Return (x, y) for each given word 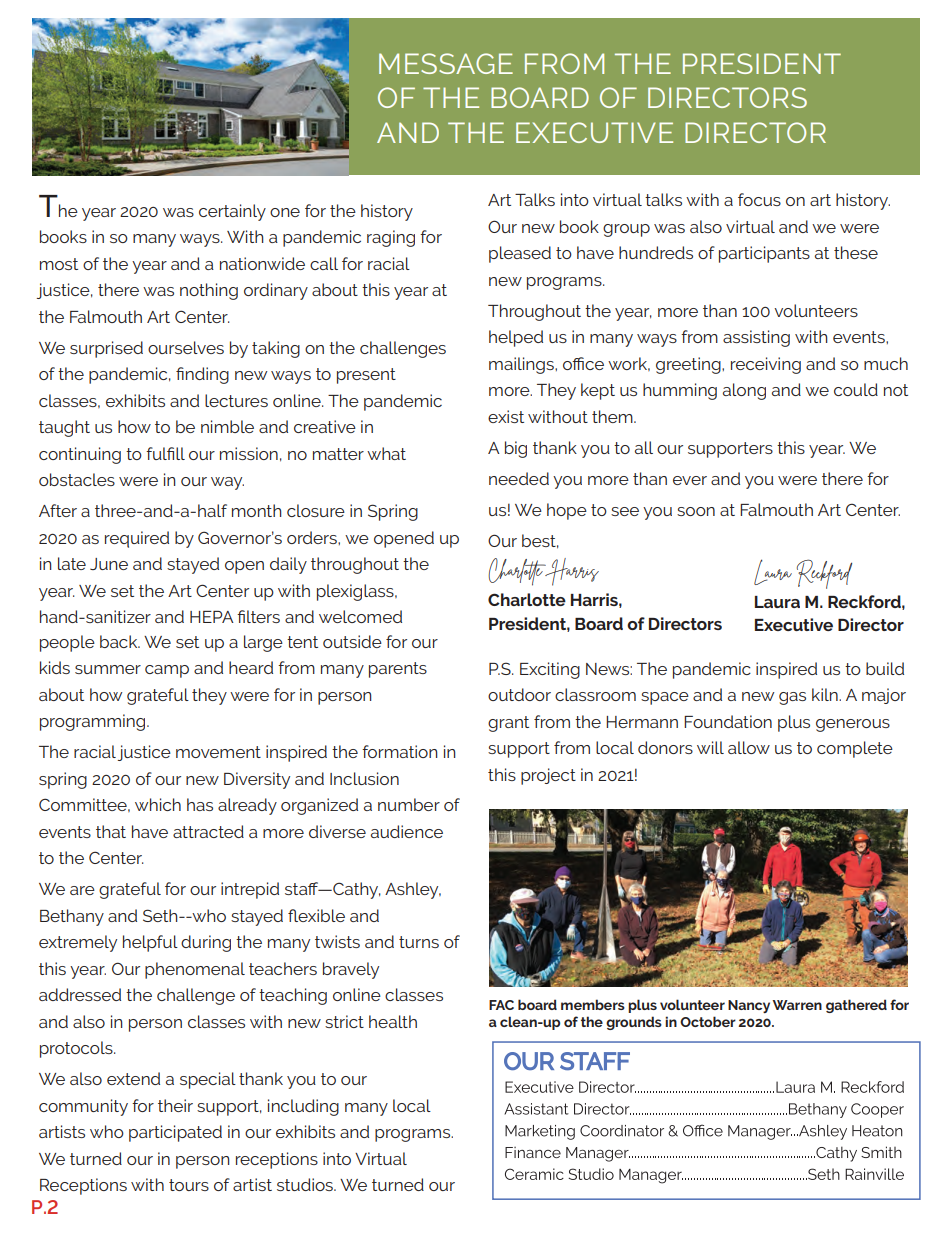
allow (749, 747)
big (516, 449)
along (744, 391)
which (158, 804)
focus (759, 199)
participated (175, 1133)
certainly (232, 212)
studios (306, 1184)
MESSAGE (446, 63)
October (708, 1021)
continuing (80, 455)
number (409, 804)
